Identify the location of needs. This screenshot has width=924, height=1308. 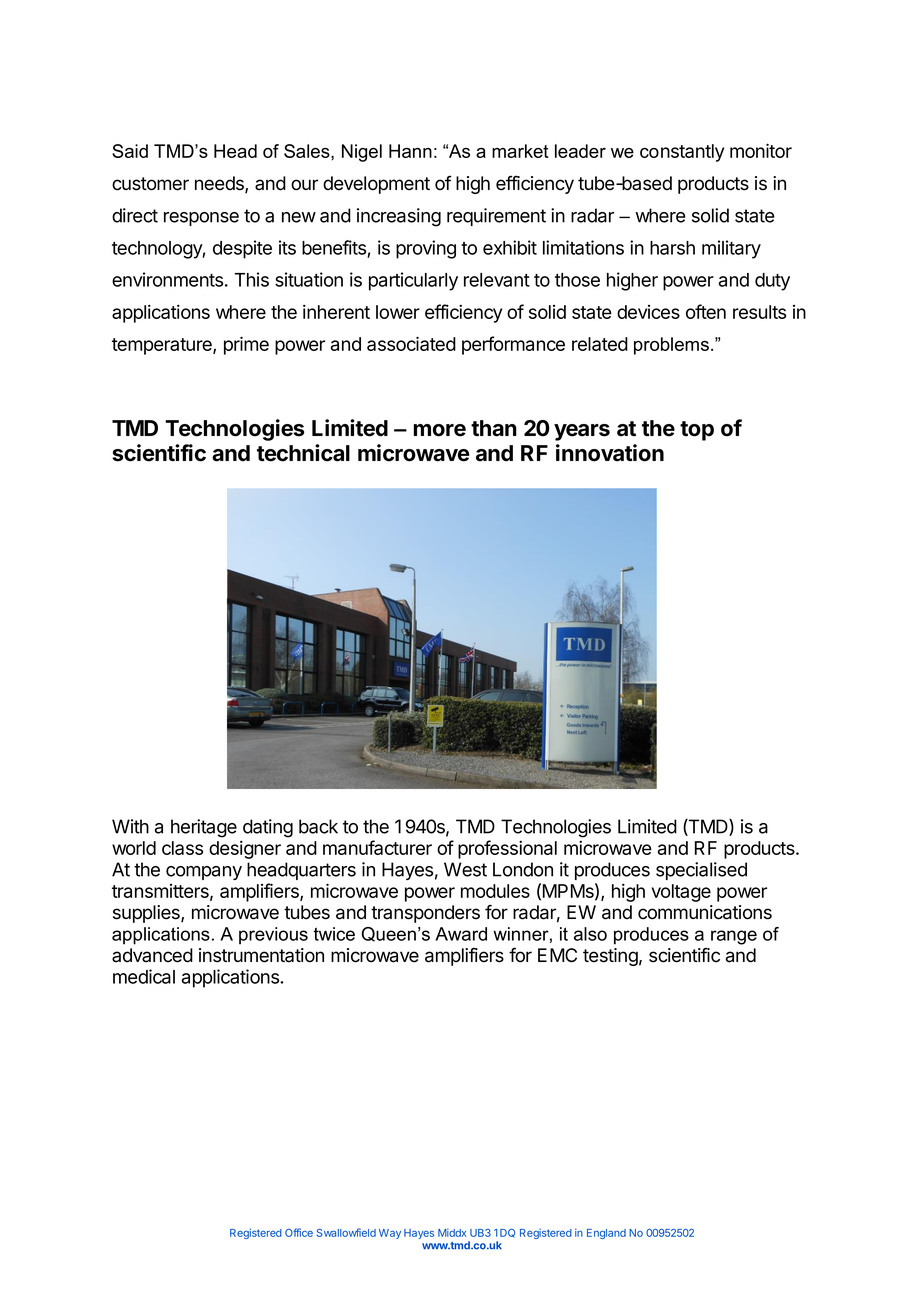
(220, 184).
